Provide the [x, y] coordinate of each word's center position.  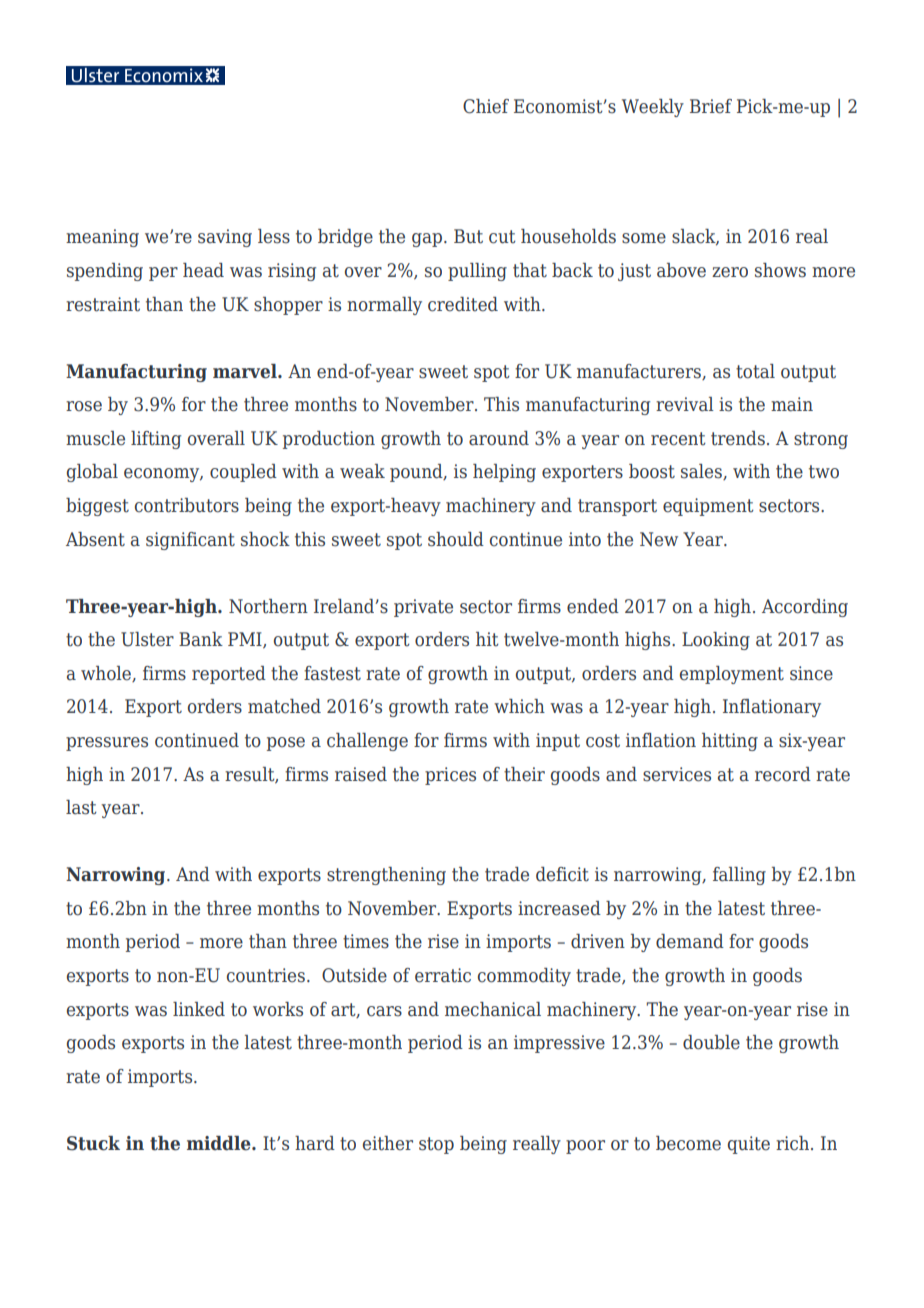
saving [225, 238]
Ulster [147, 639]
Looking [716, 641]
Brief [711, 106]
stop [436, 1145]
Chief [486, 106]
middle [220, 1143]
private [423, 608]
